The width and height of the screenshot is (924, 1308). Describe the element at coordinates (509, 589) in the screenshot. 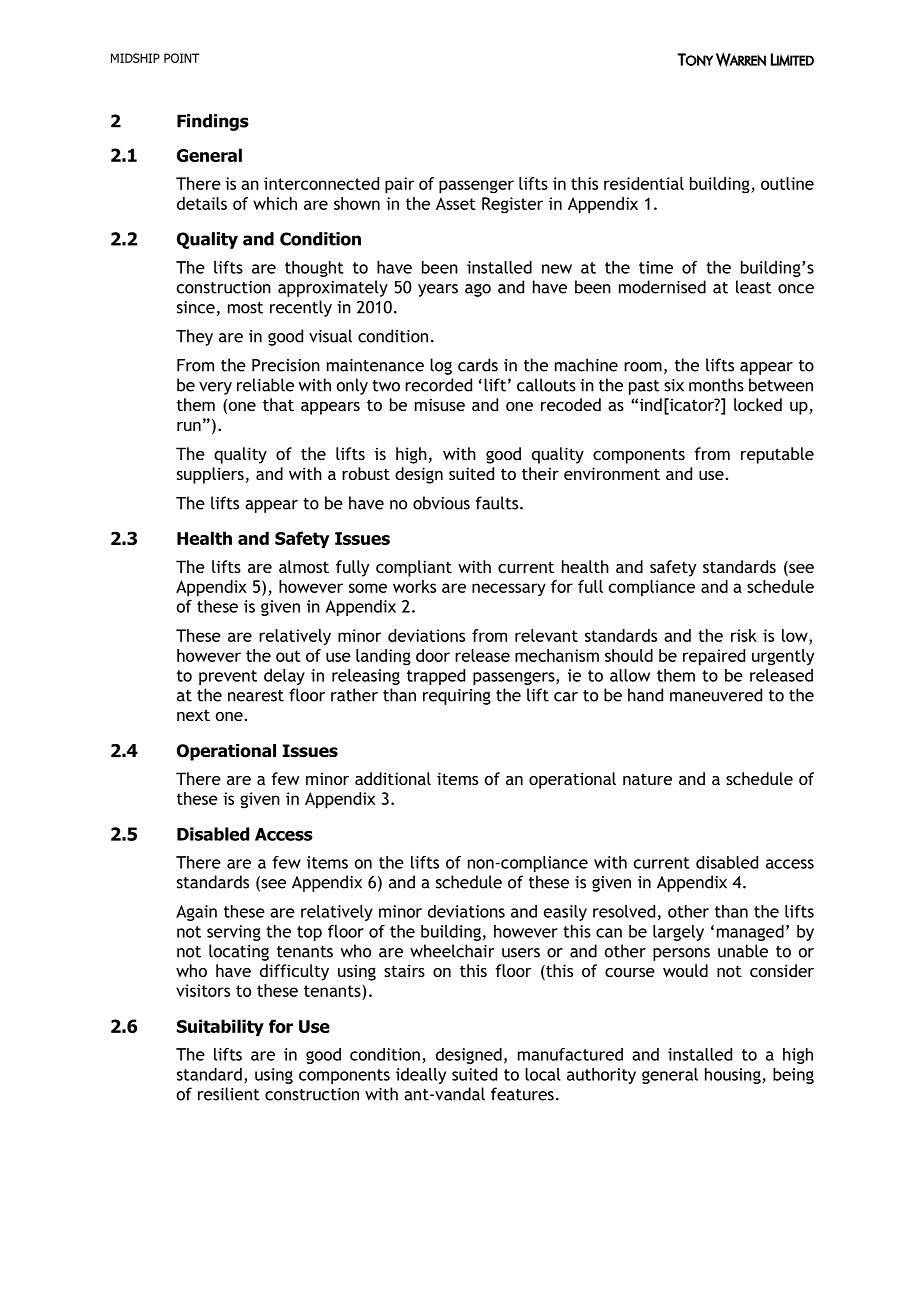

I see `necessary` at that location.
